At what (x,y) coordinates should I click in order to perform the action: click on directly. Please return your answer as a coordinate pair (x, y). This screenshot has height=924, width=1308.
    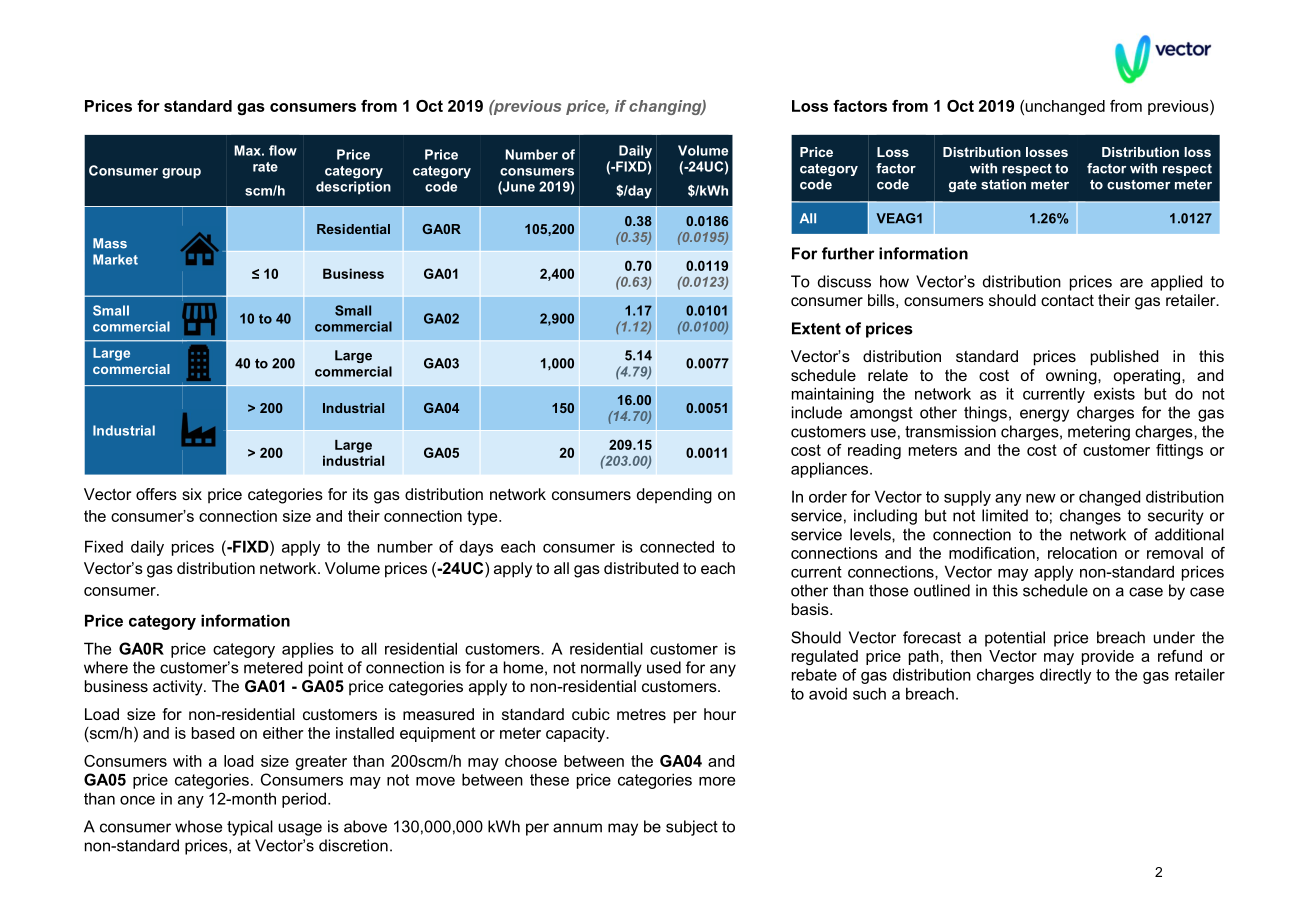
    Looking at the image, I should click on (1065, 676).
